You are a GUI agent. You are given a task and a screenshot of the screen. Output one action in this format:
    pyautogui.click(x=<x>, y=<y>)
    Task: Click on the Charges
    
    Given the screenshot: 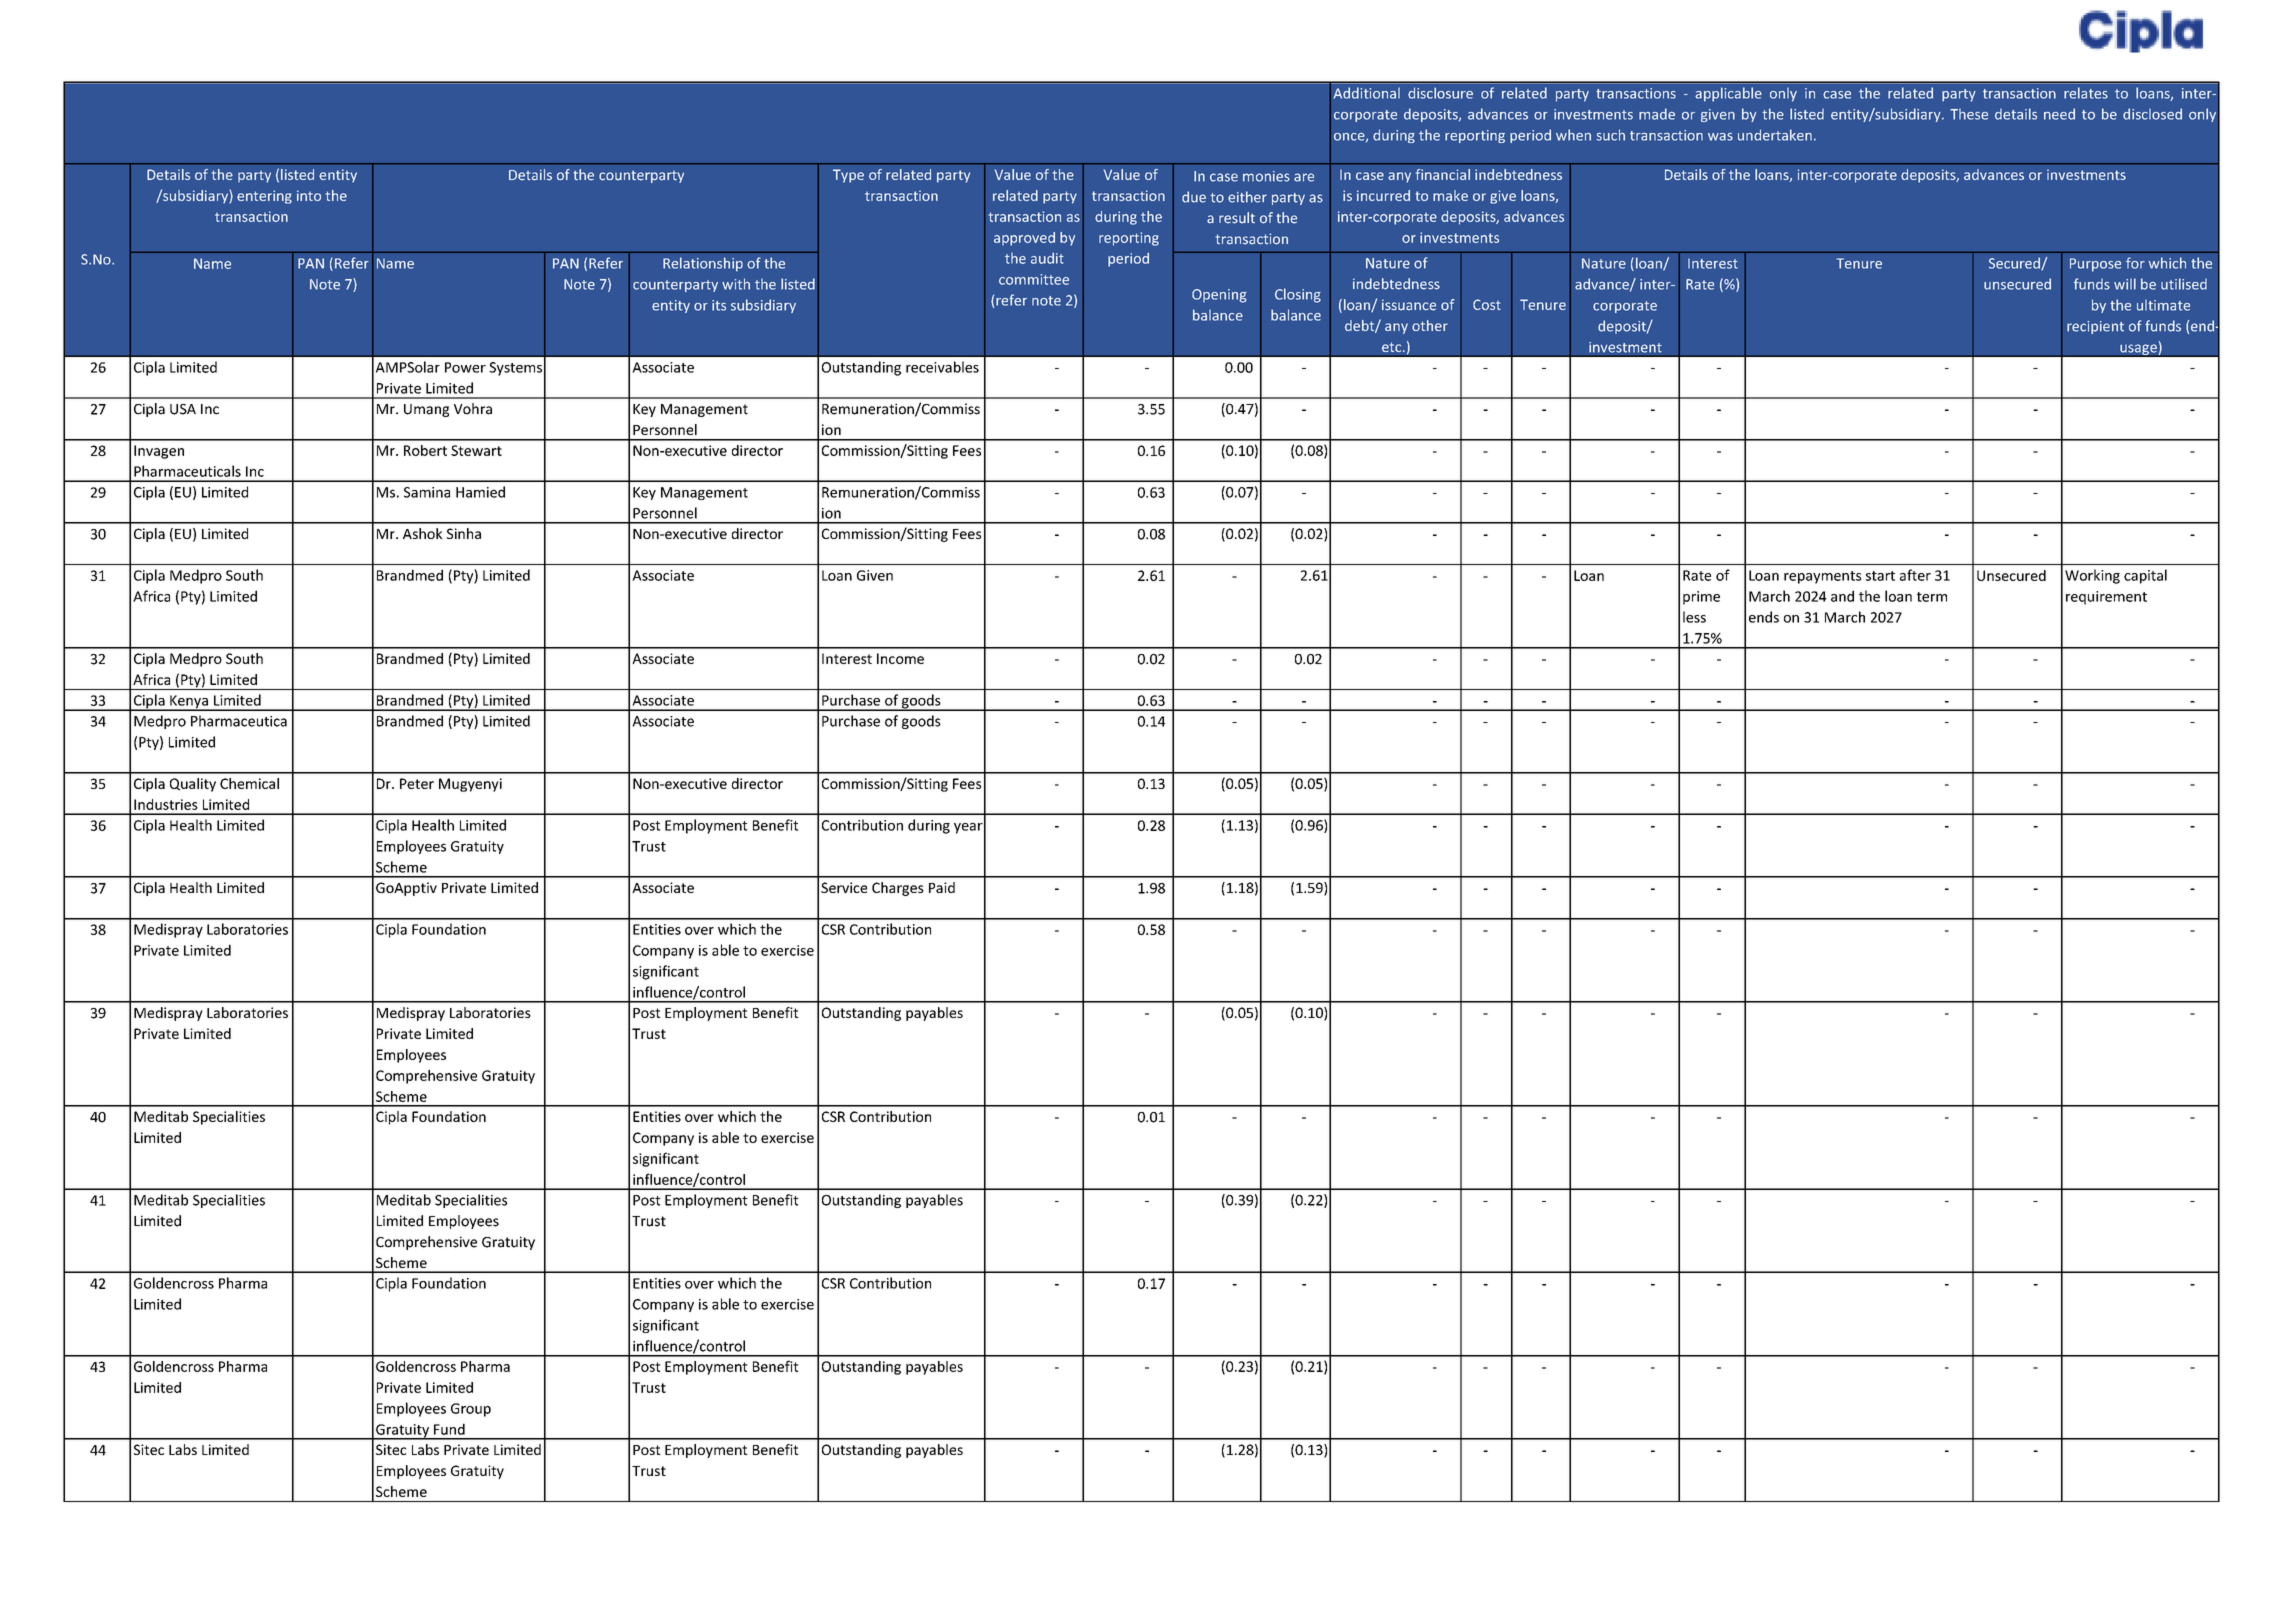 What is the action you would take?
    pyautogui.click(x=898, y=889)
